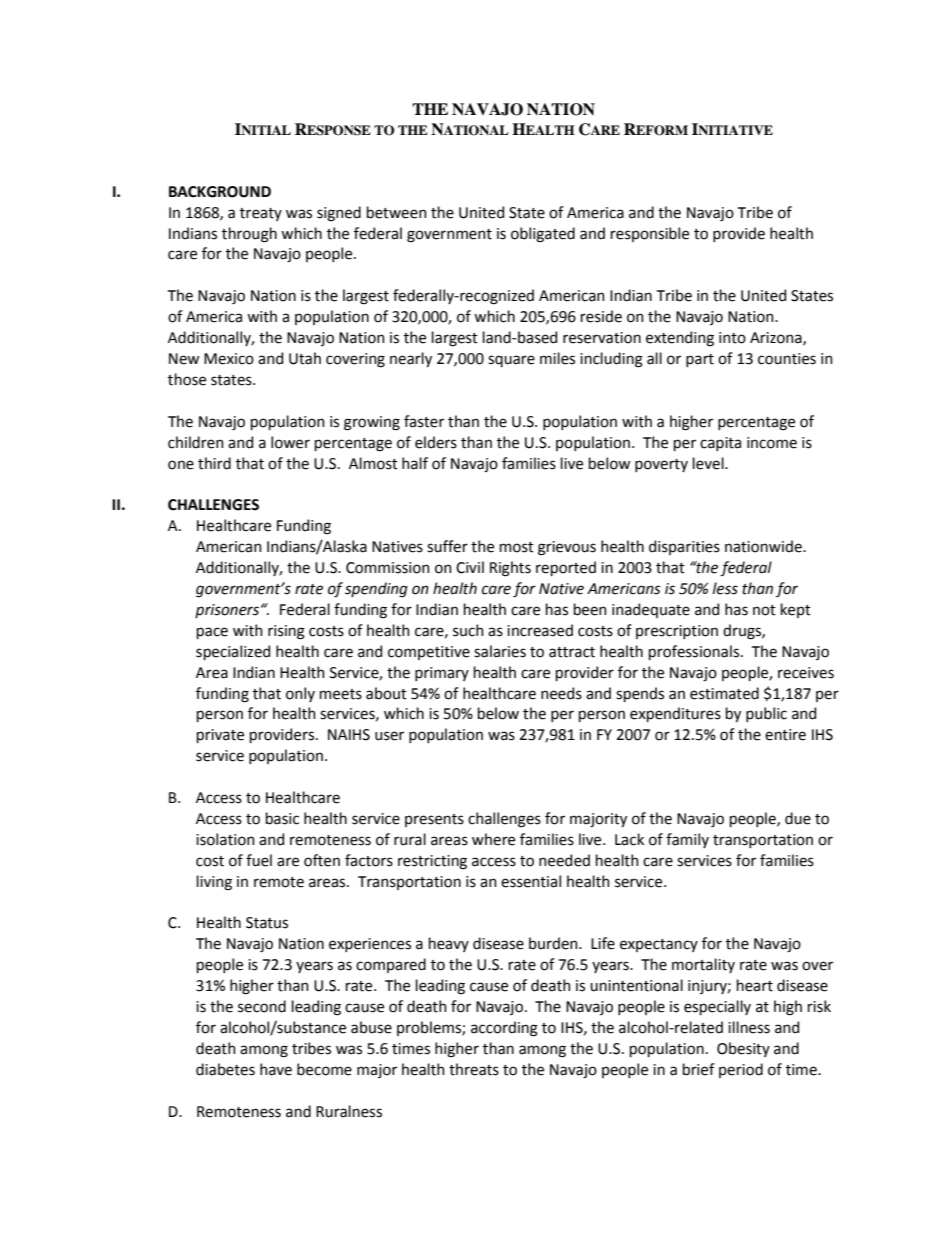 Image resolution: width=952 pixels, height=1233 pixels. Describe the element at coordinates (650, 234) in the image. I see `responsible` at that location.
